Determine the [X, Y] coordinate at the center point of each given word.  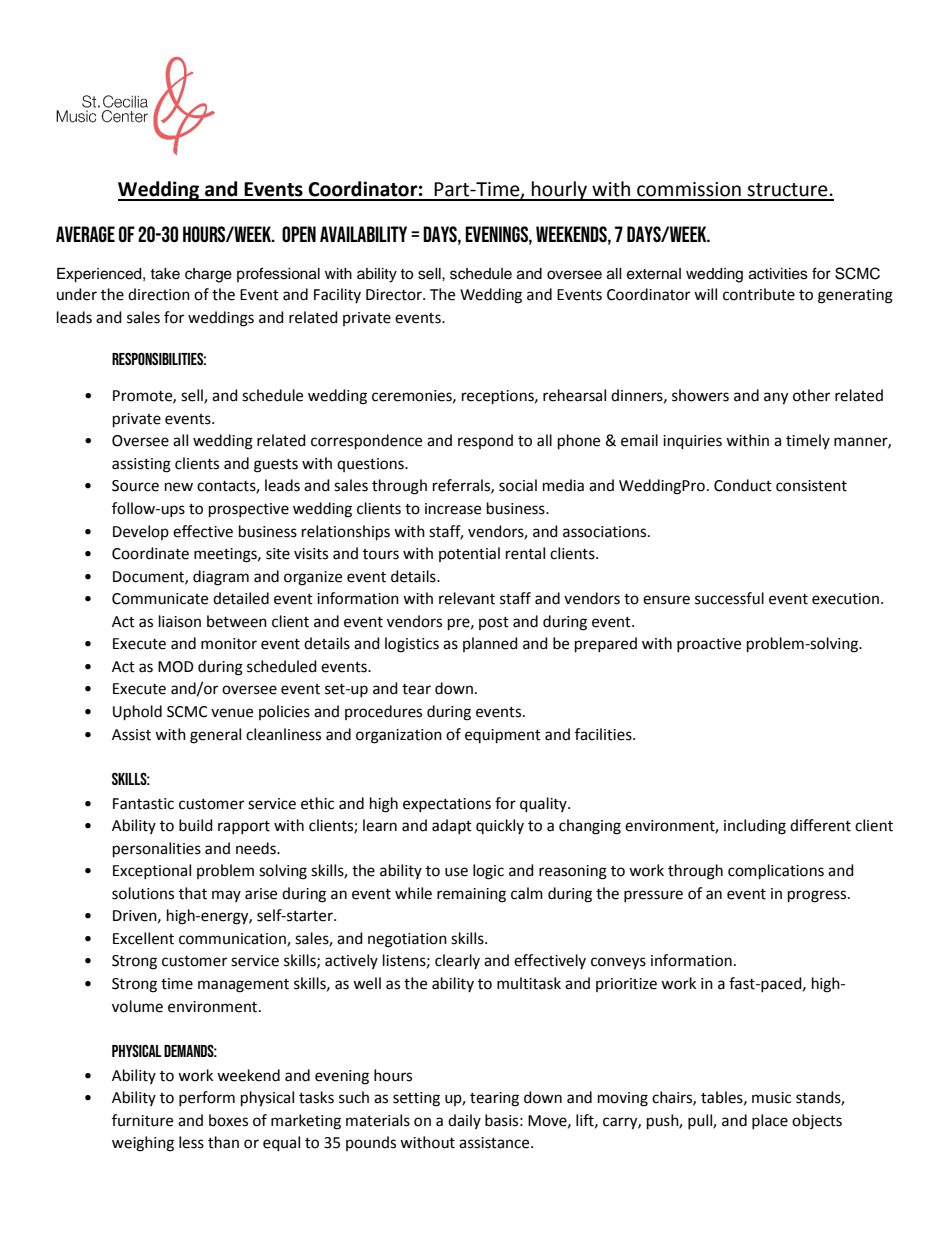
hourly [560, 191]
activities [778, 274]
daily [464, 1121]
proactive [709, 645]
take [165, 274]
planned [490, 644]
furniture [142, 1120]
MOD [176, 667]
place [770, 1121]
